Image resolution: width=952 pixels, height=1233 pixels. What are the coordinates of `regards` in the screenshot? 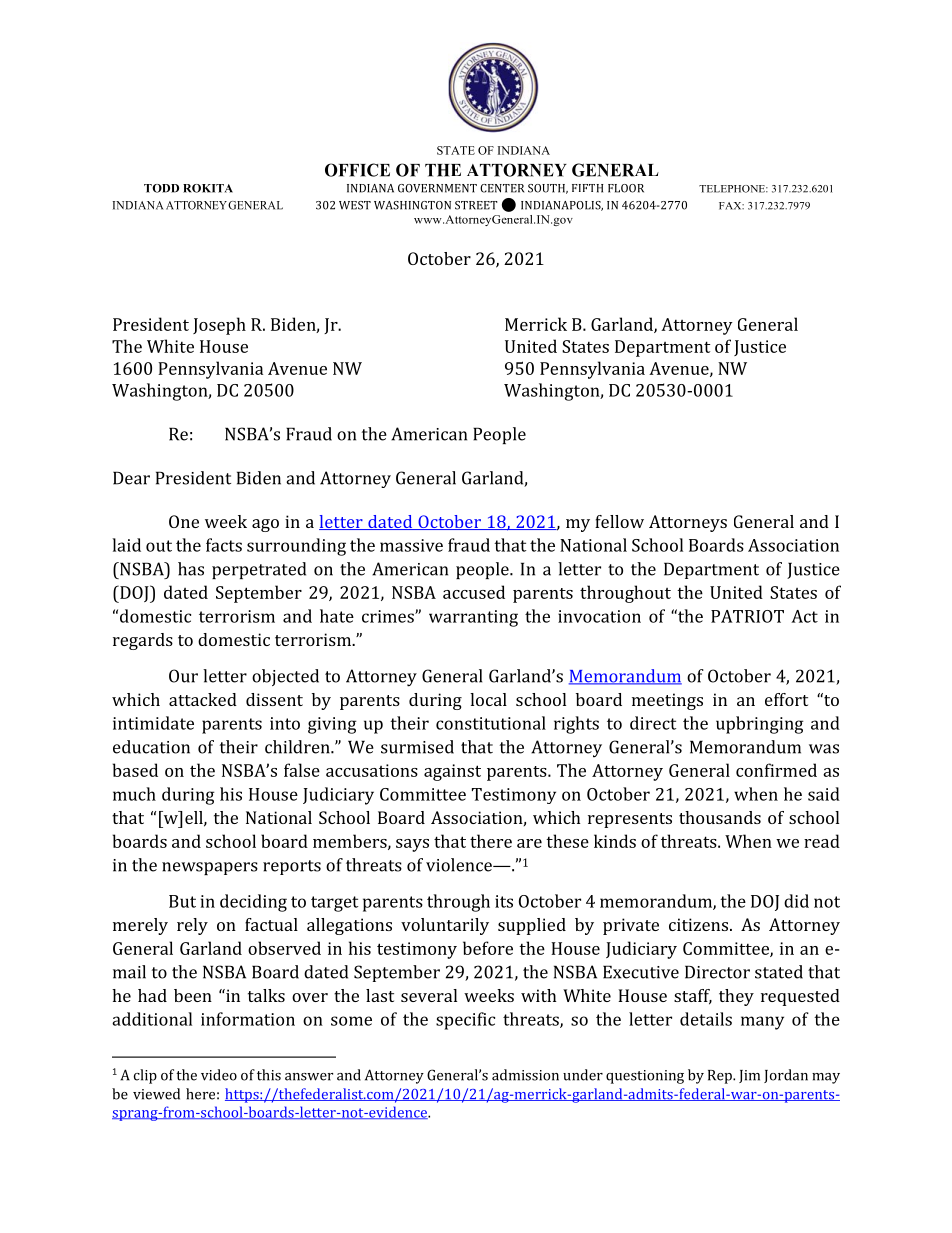 It's located at (143, 641).
